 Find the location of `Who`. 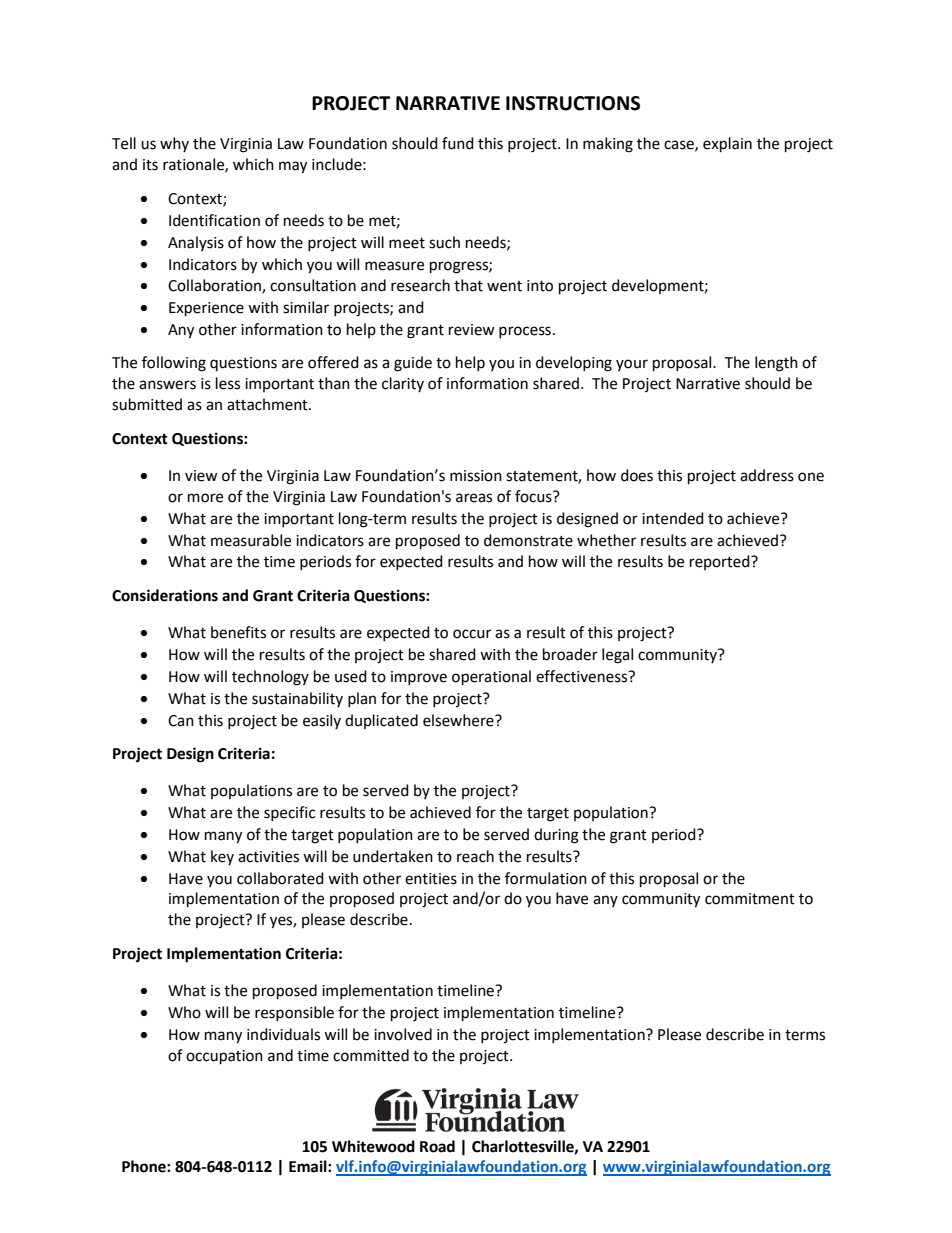

Who is located at coordinates (184, 1012).
